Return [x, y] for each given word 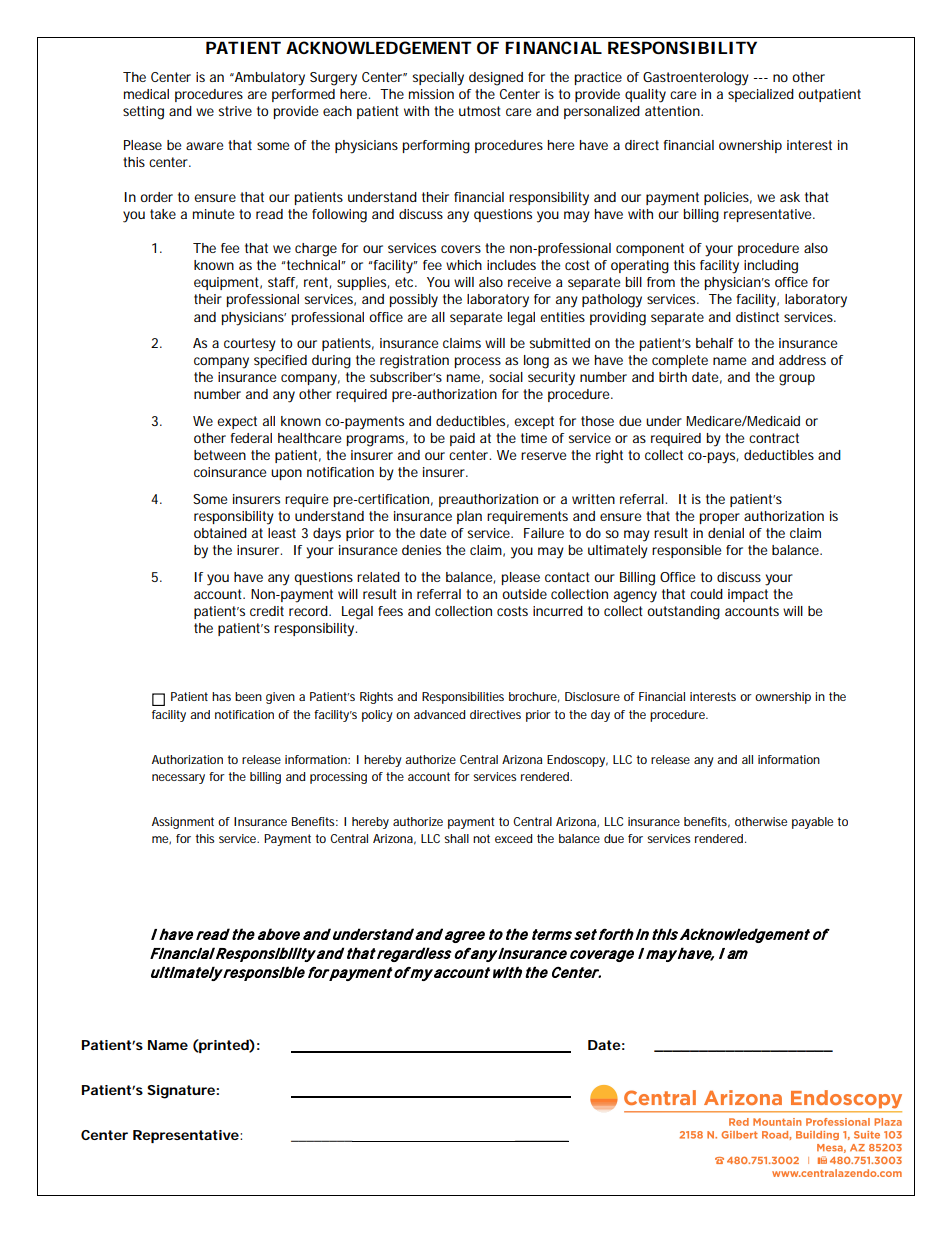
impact [748, 595]
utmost [480, 111]
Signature [181, 1092]
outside [524, 594]
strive [235, 111]
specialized [761, 95]
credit [267, 611]
